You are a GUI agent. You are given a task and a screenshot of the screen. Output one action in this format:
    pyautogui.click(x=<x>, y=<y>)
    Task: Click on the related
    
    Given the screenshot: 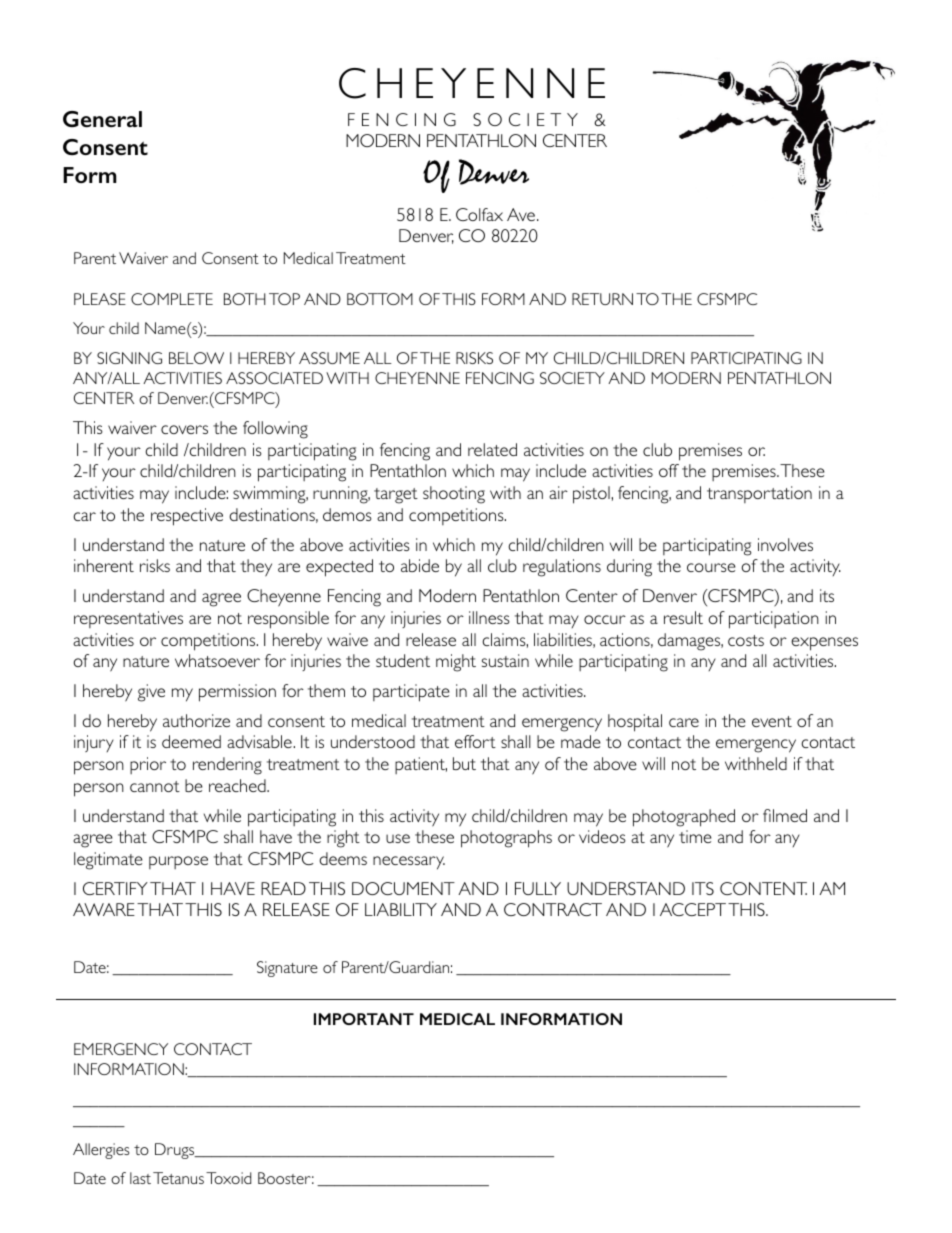 What is the action you would take?
    pyautogui.click(x=492, y=449)
